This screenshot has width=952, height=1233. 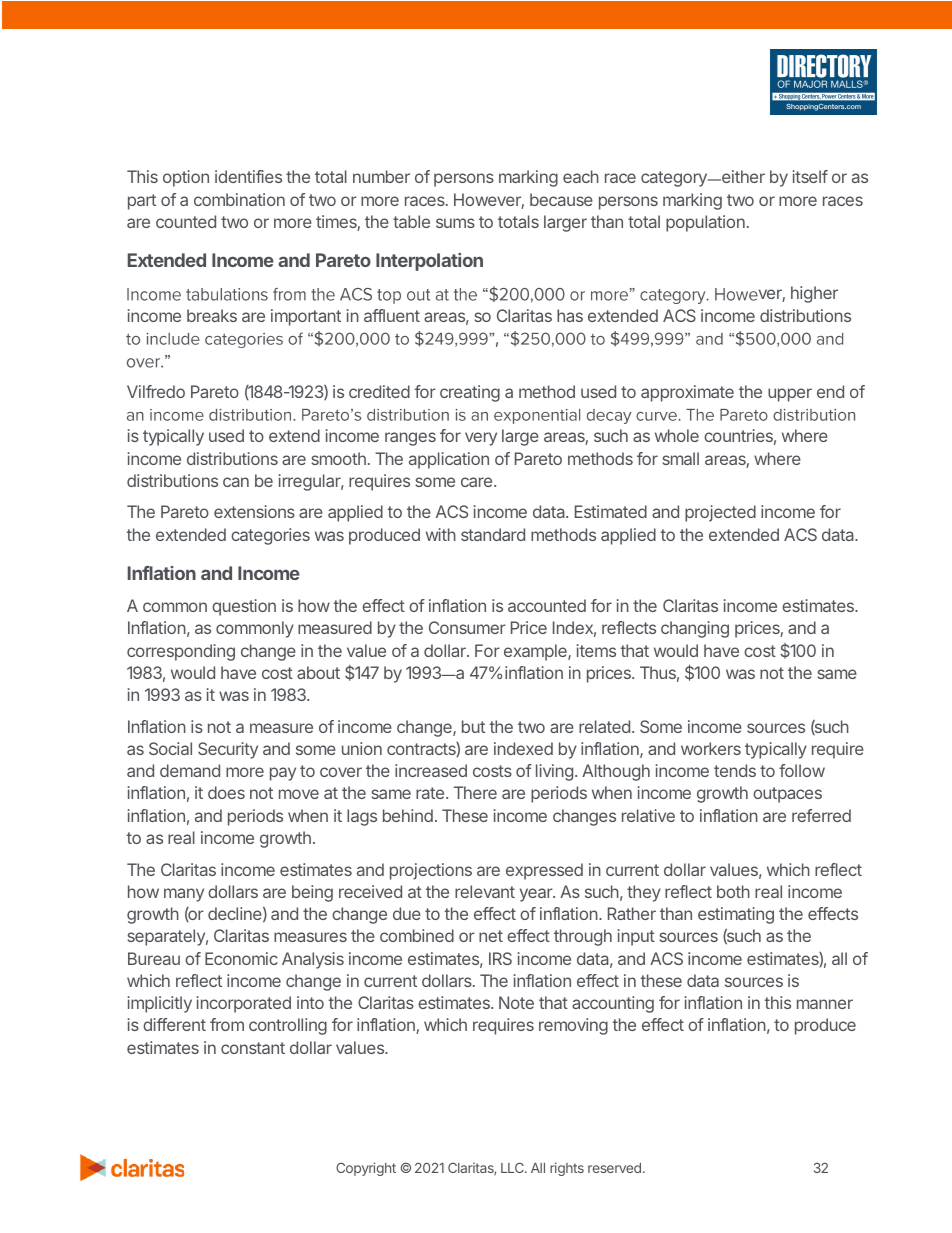 What do you see at coordinates (226, 792) in the screenshot?
I see `does` at bounding box center [226, 792].
